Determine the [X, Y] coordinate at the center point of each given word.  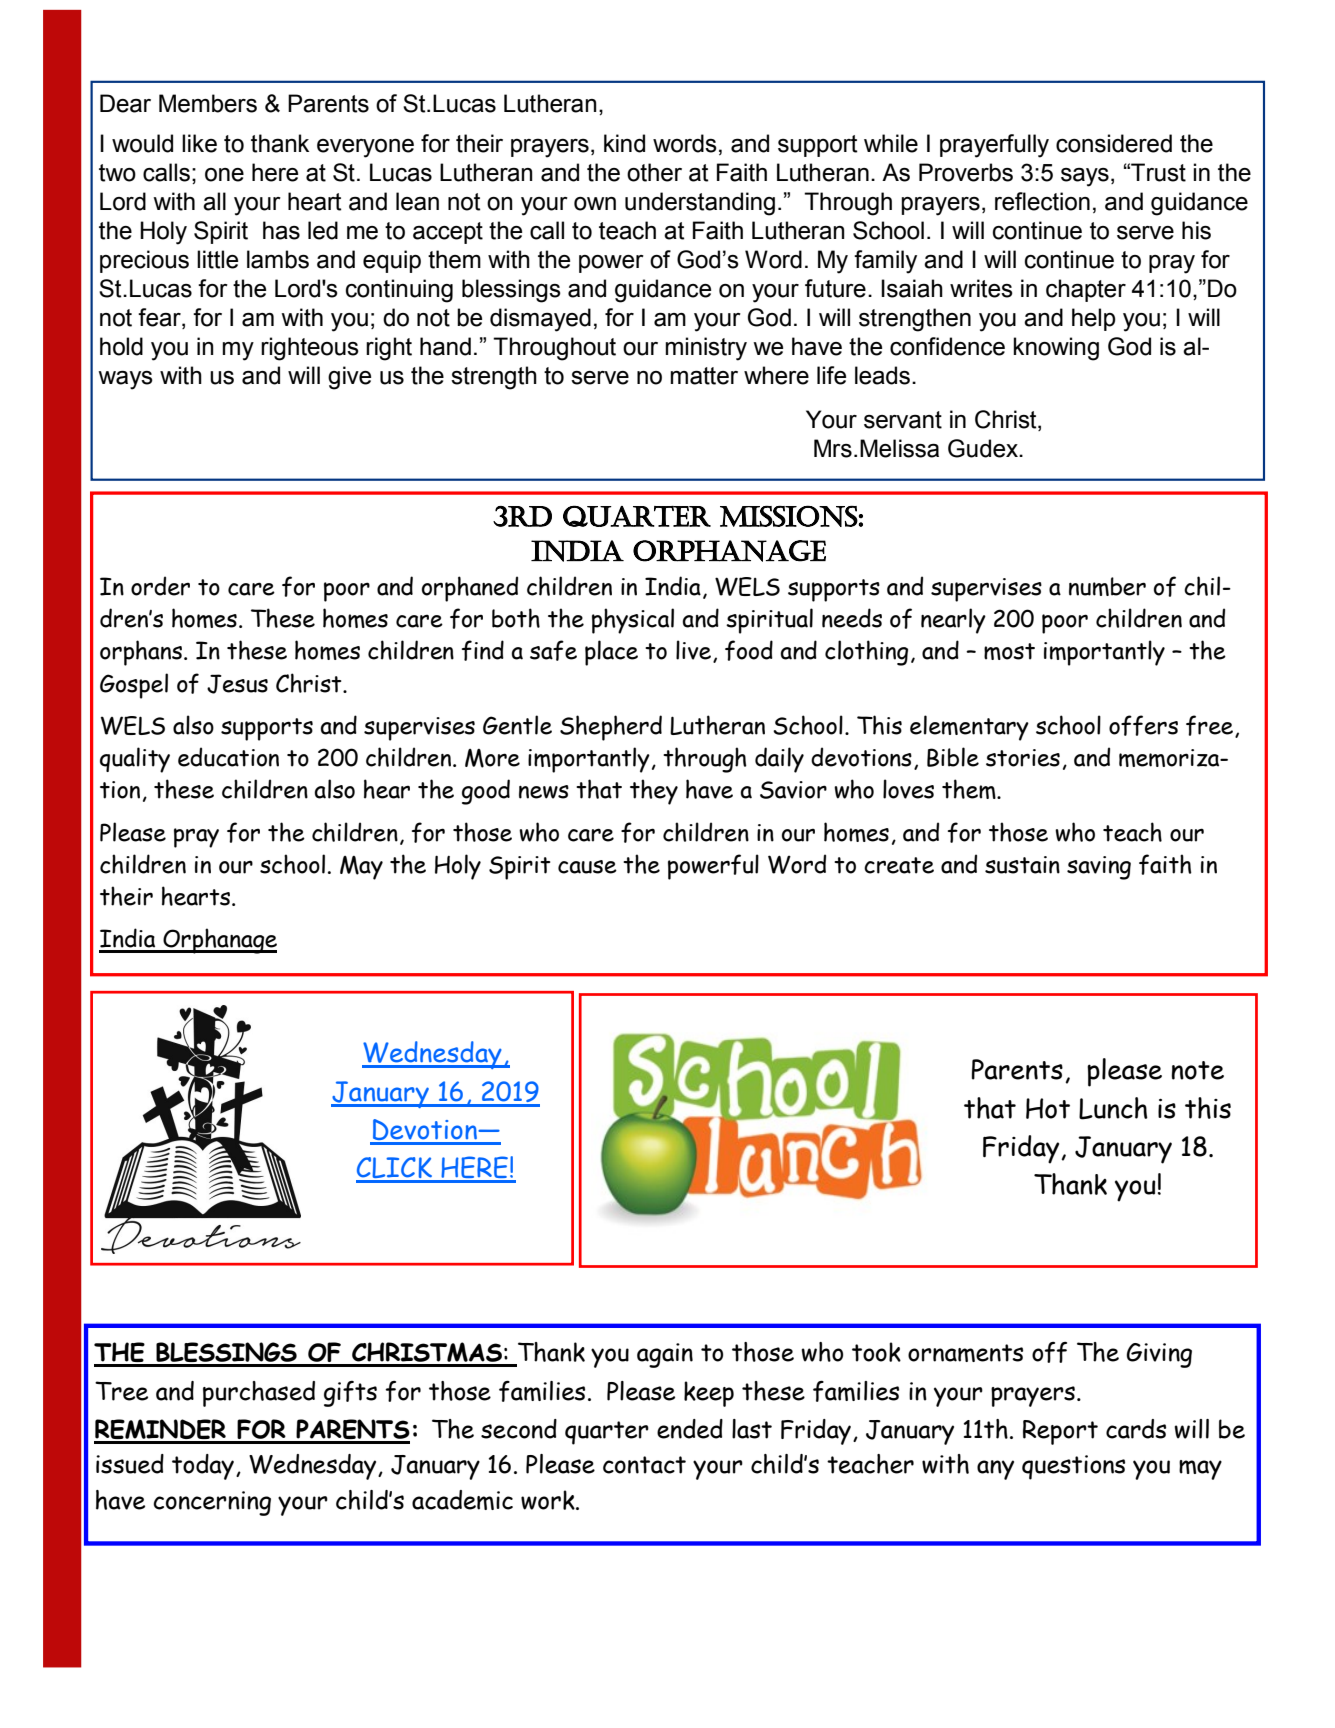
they [654, 792]
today [203, 1467]
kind [624, 143]
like [199, 143]
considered [1114, 143]
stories [1023, 758]
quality [135, 760]
